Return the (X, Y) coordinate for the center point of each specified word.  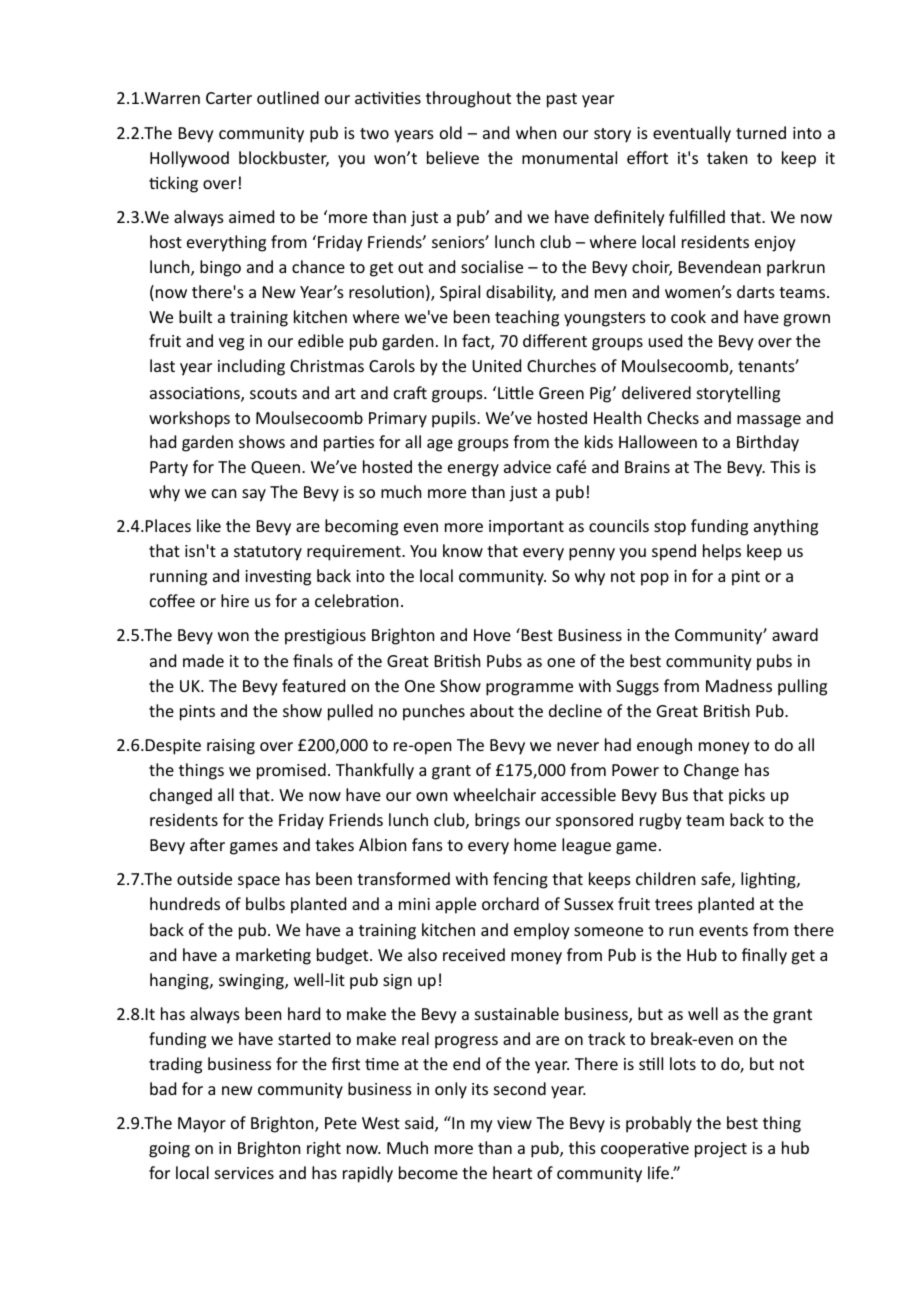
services (244, 1173)
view (514, 1123)
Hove (492, 635)
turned (761, 132)
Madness (739, 685)
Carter (229, 98)
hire (235, 600)
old (451, 132)
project (721, 1150)
